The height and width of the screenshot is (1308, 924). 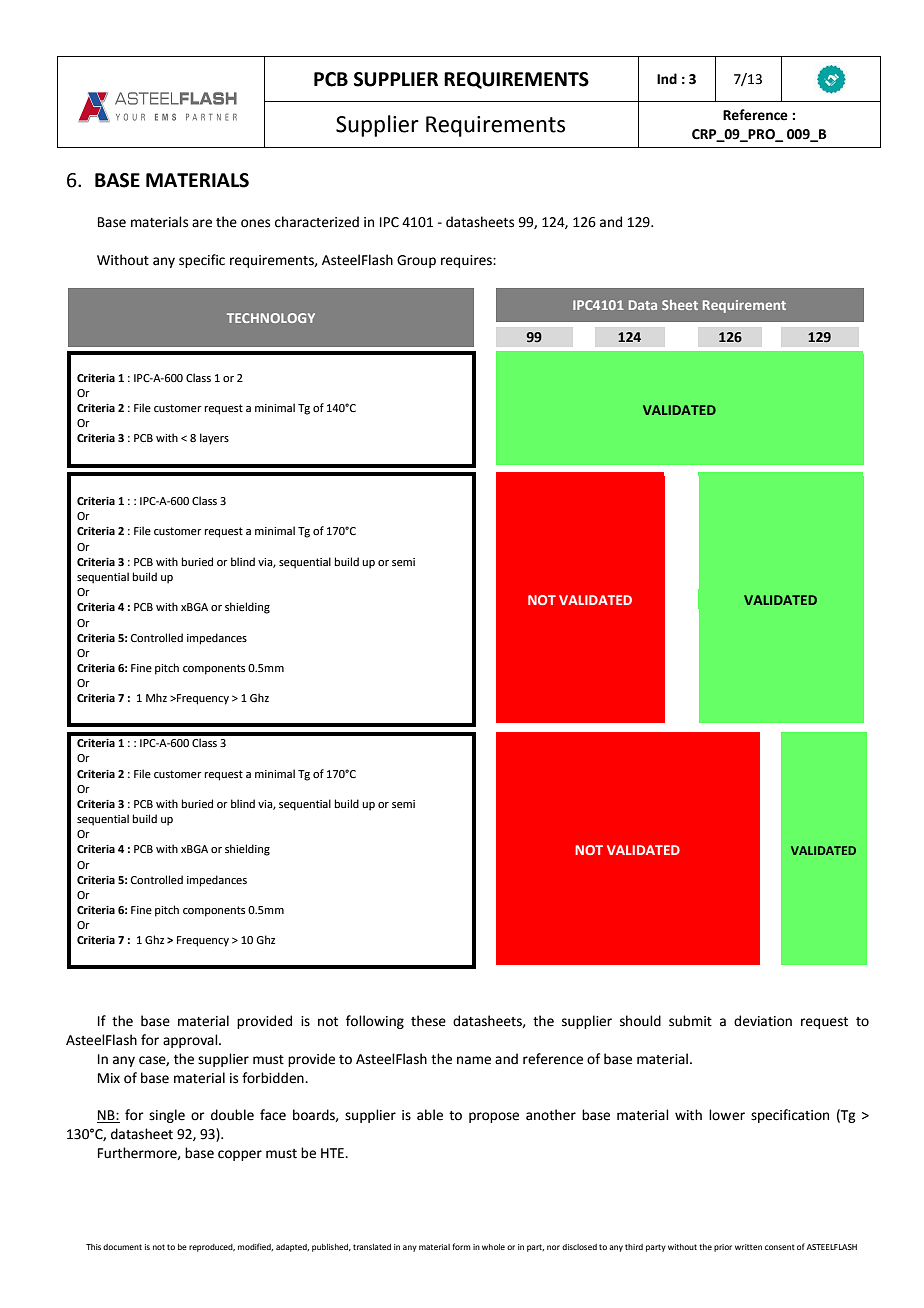 What do you see at coordinates (375, 1022) in the screenshot?
I see `following` at bounding box center [375, 1022].
